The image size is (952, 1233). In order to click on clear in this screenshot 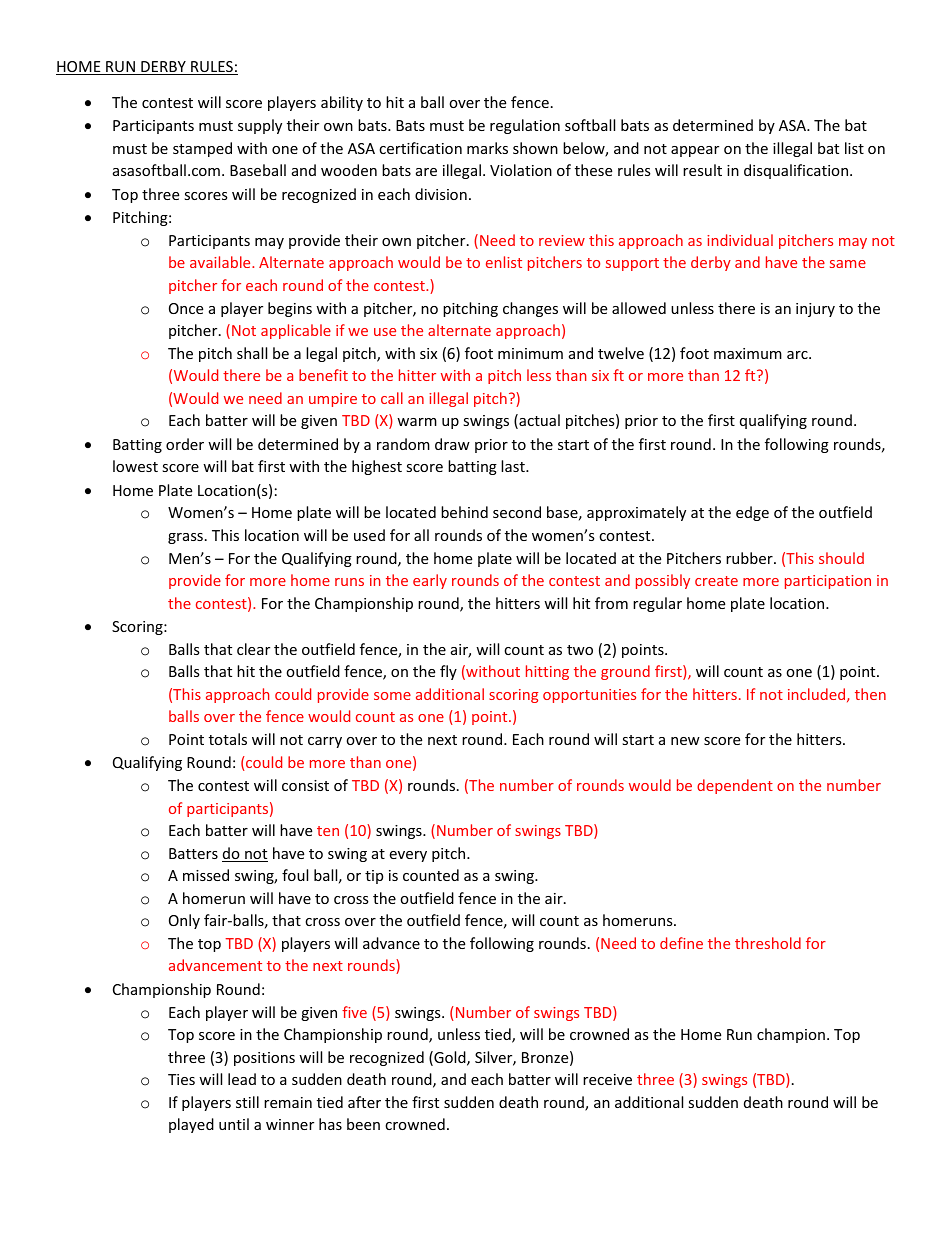, I will do `click(253, 649)`.
